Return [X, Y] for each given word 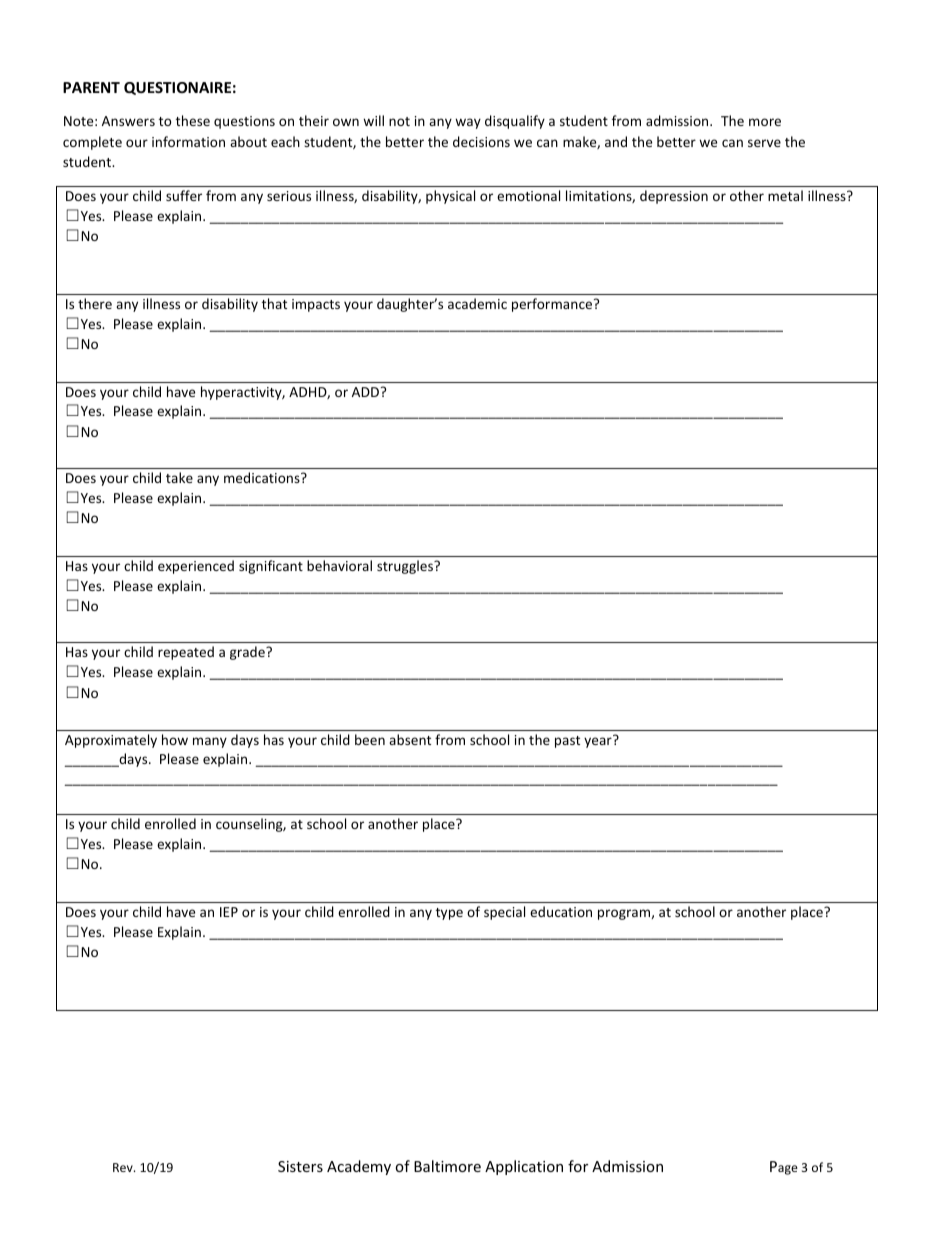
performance [553, 305]
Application [524, 1167]
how [175, 739]
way [468, 123]
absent [410, 739]
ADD [367, 392]
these [193, 120]
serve [764, 143]
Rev [124, 1167]
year [598, 742]
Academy [359, 1167]
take [179, 477]
